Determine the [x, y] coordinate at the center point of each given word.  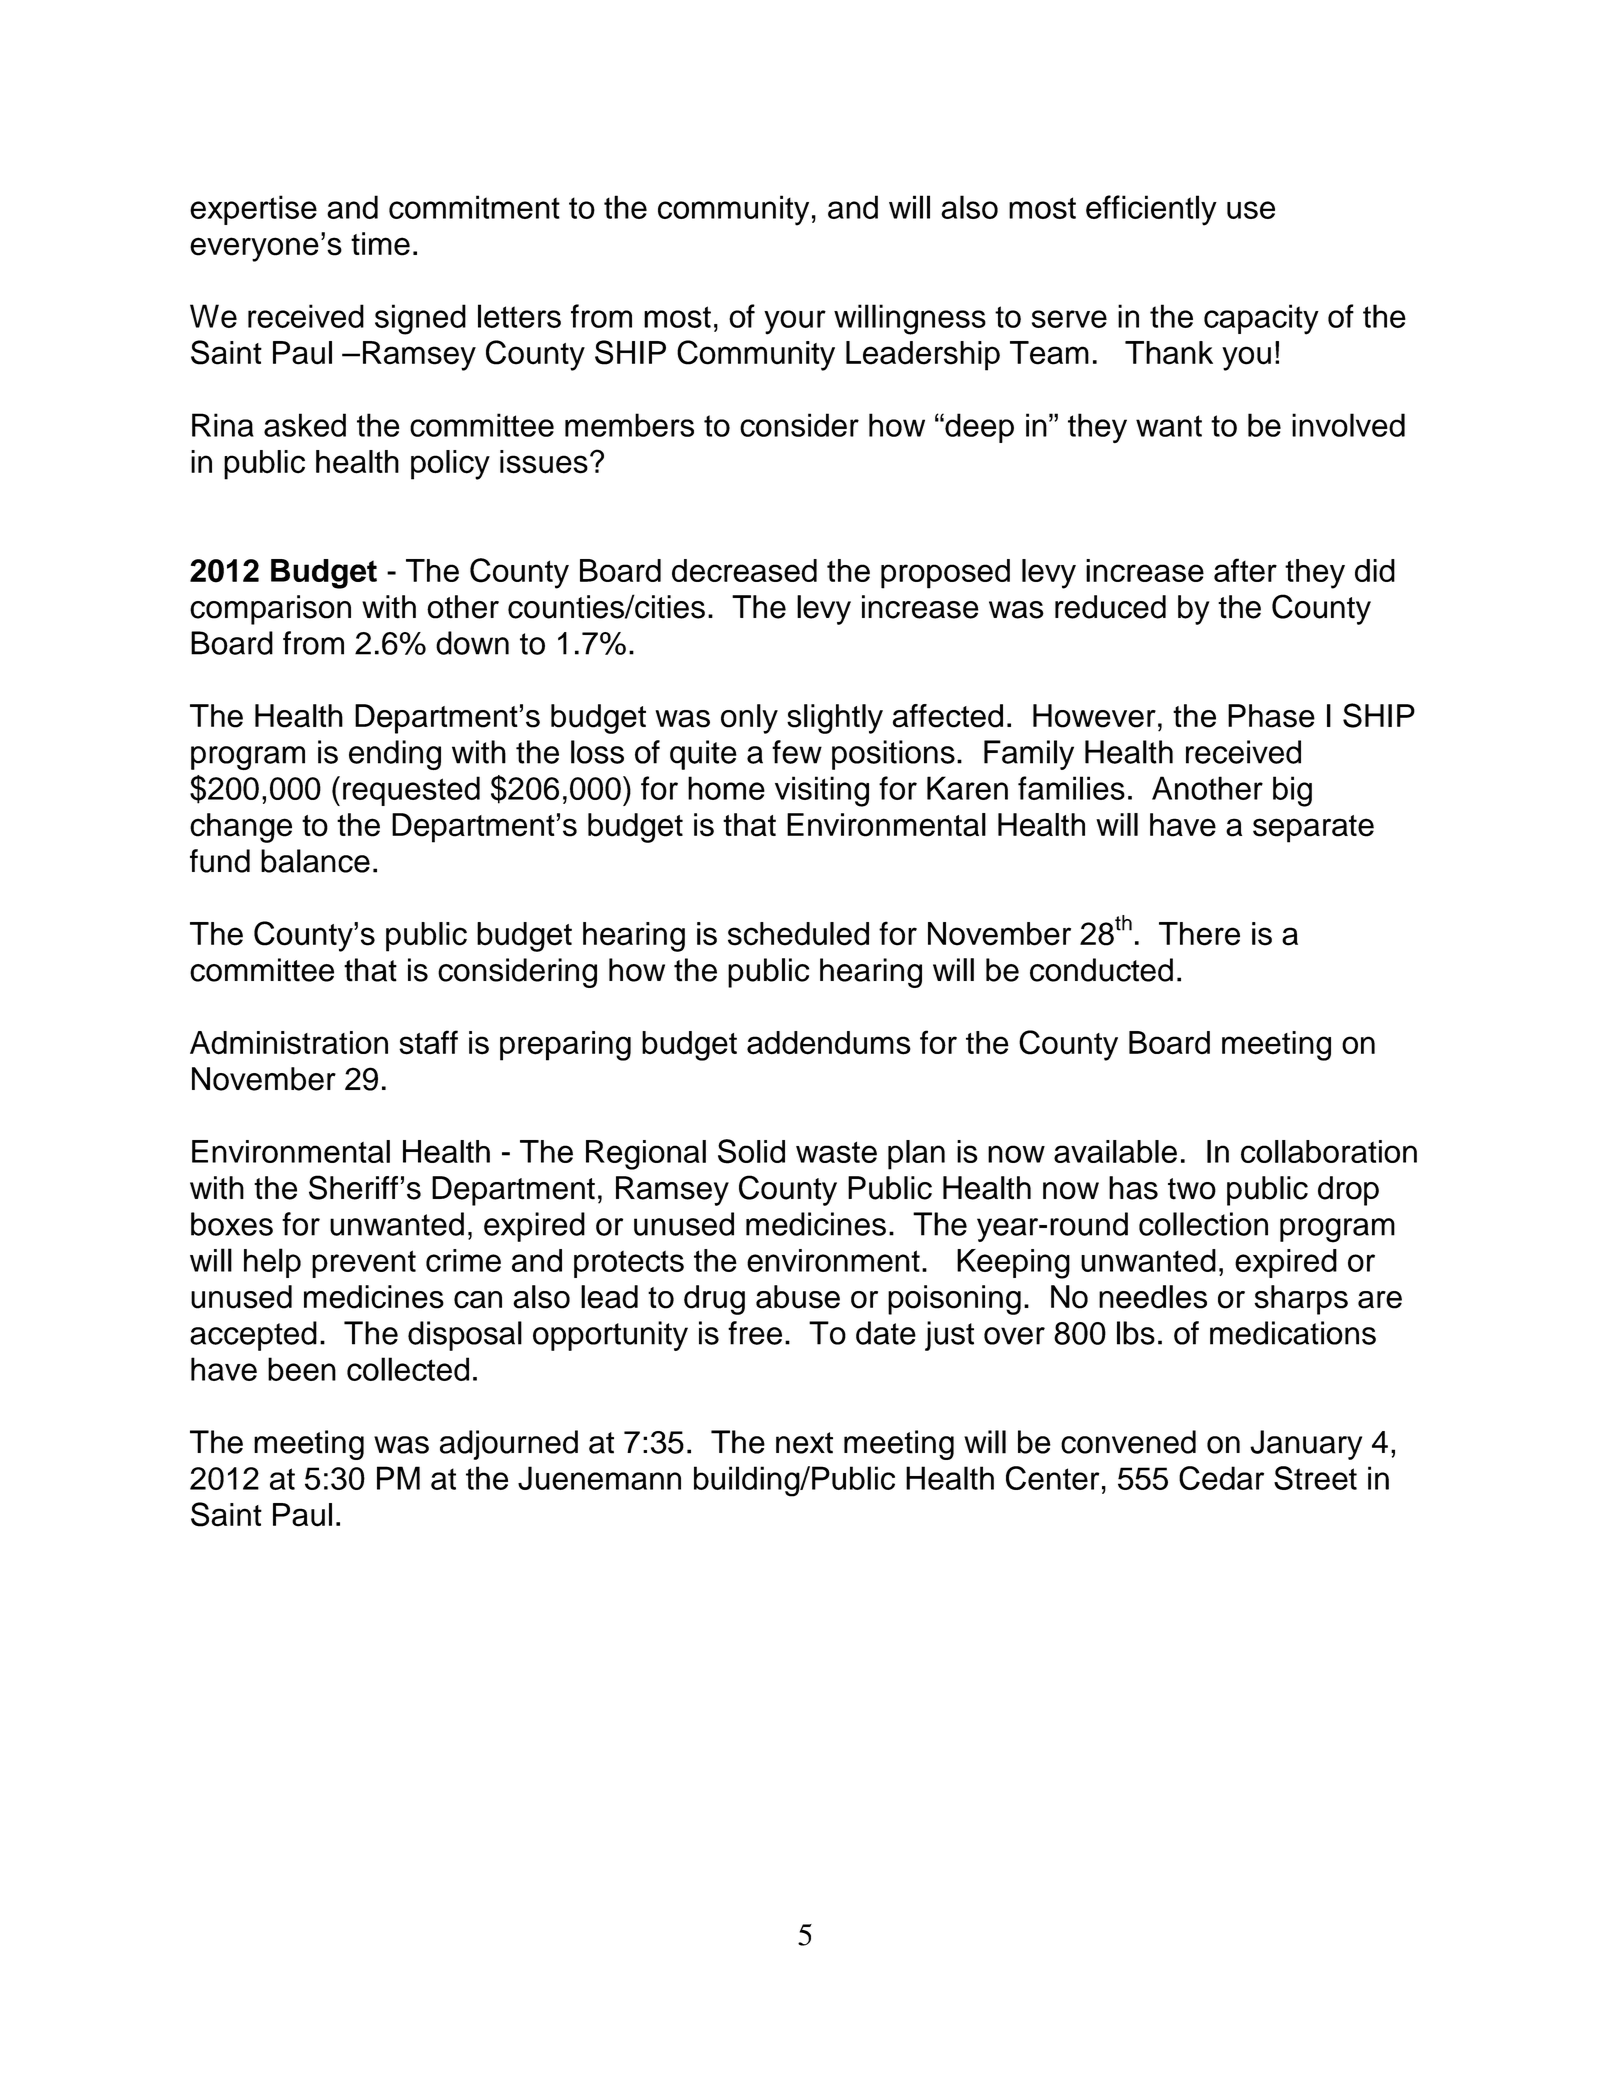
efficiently [1151, 210]
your [795, 322]
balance [315, 861]
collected [408, 1369]
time [380, 244]
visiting [822, 791]
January [1306, 1445]
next [804, 1443]
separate [1313, 829]
